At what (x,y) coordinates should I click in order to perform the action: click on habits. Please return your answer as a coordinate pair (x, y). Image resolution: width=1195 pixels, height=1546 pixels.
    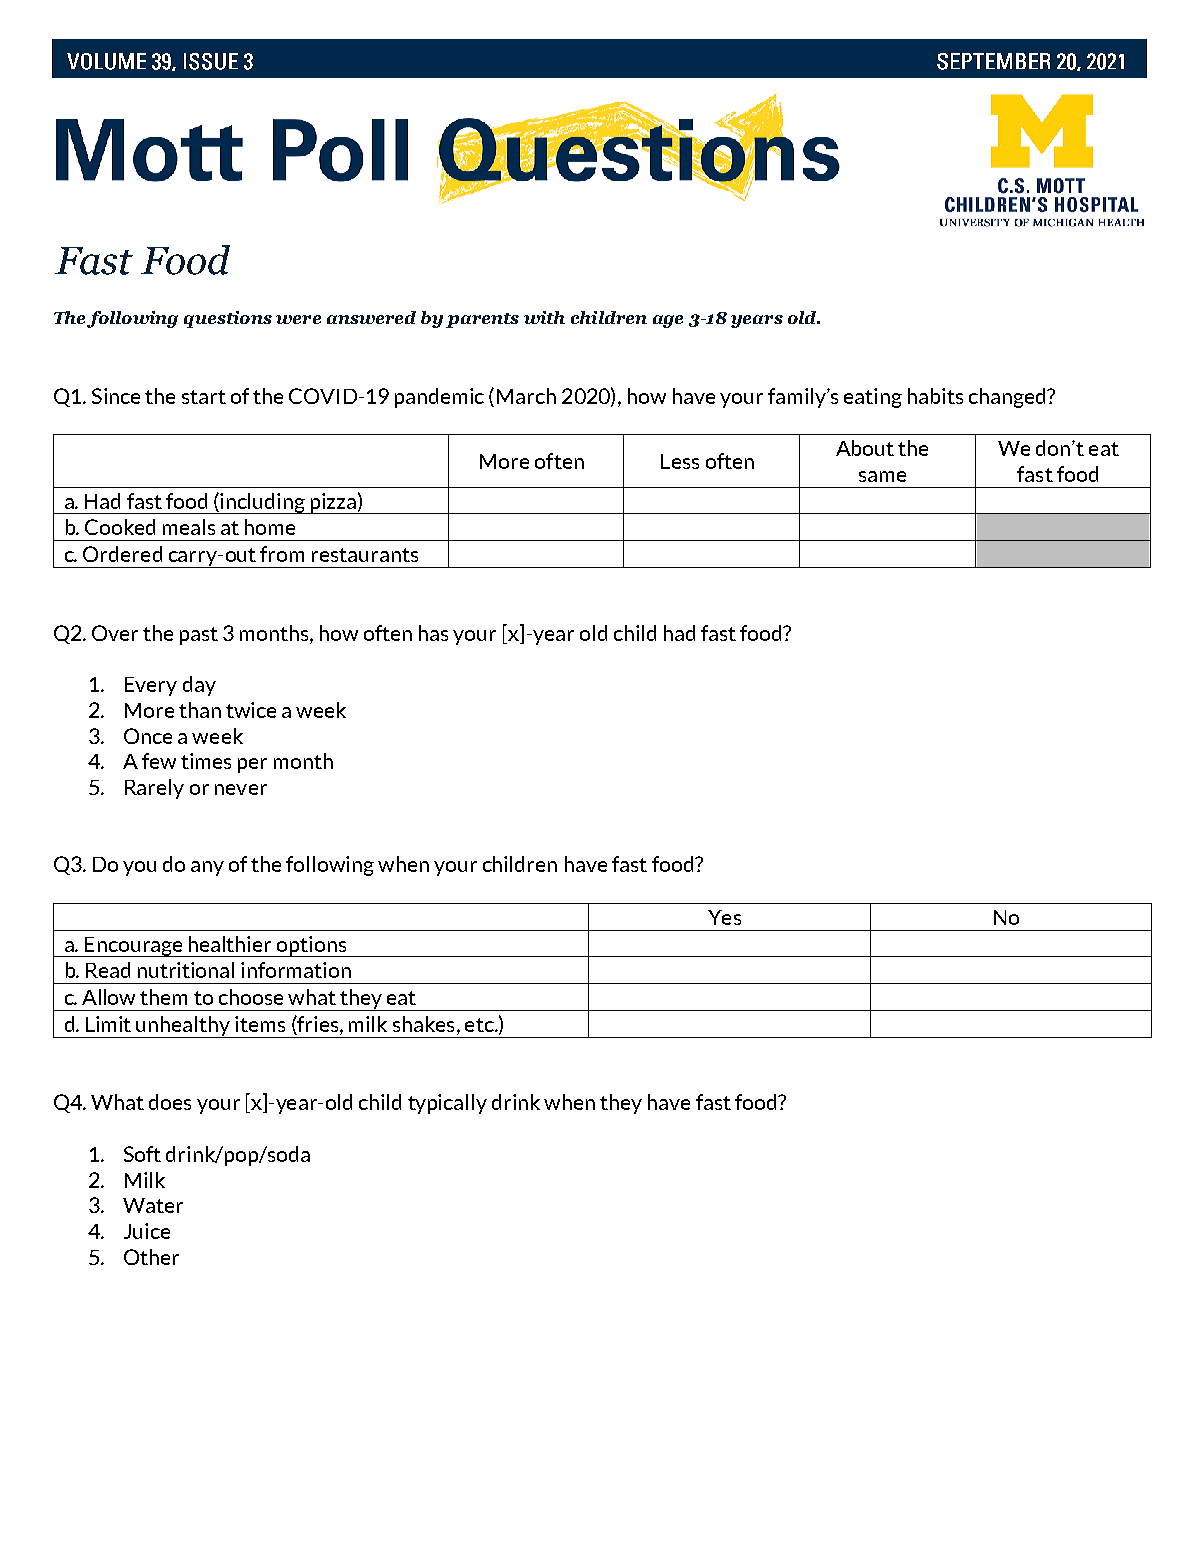
    Looking at the image, I should click on (935, 396).
